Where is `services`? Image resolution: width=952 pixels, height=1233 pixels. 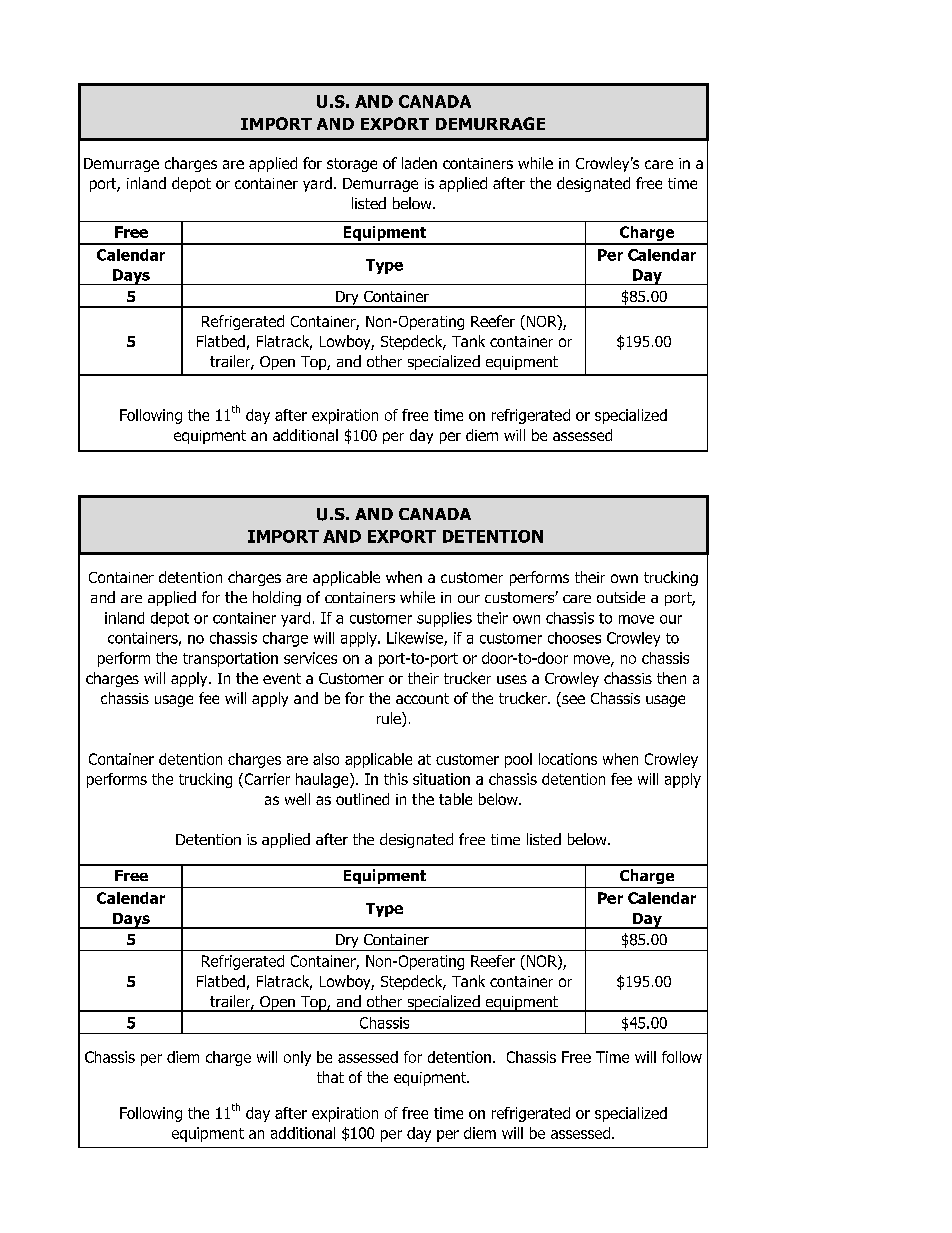 services is located at coordinates (310, 658).
